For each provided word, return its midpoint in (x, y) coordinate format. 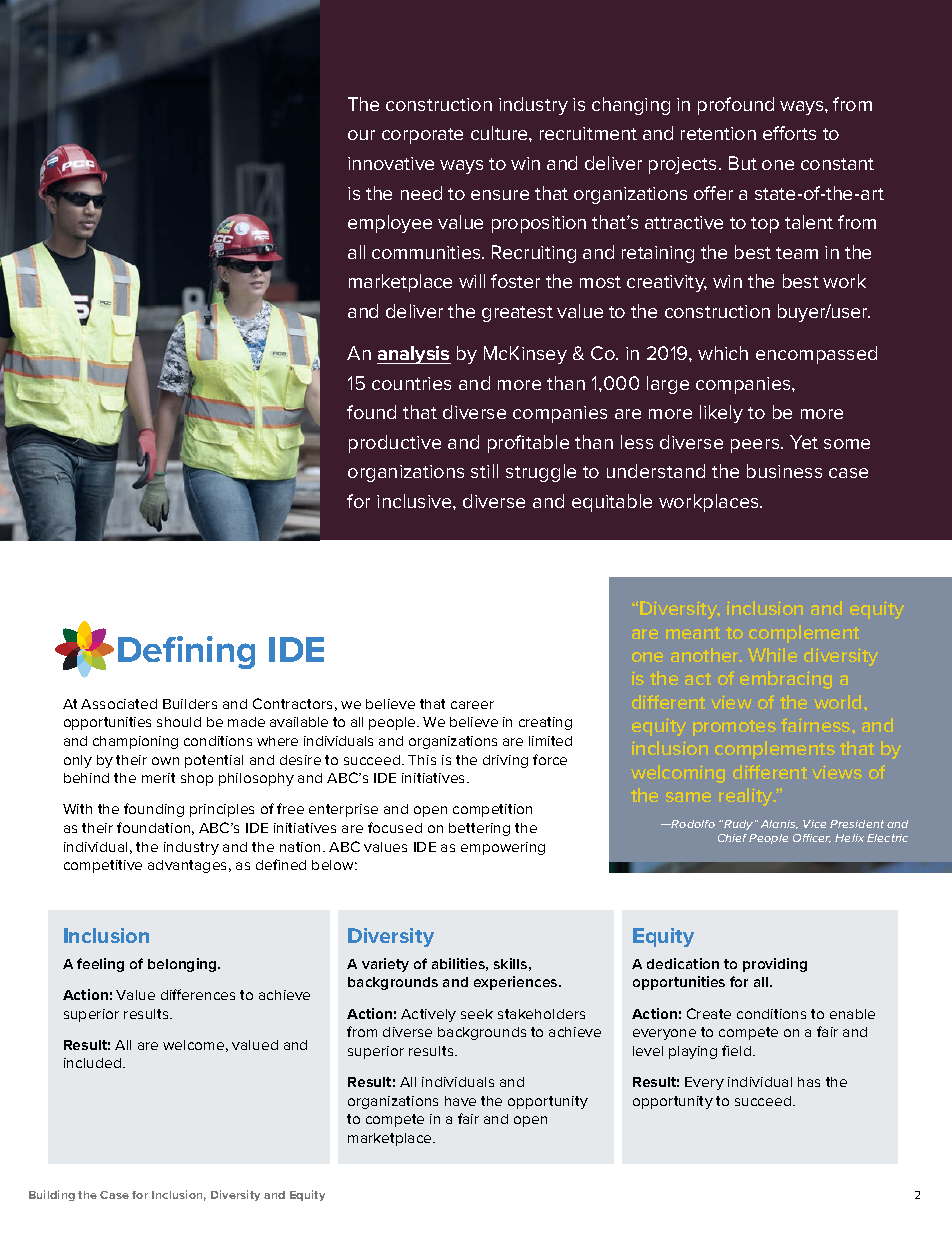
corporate (422, 136)
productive (395, 444)
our (361, 135)
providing (775, 965)
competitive (103, 866)
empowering (503, 848)
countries (411, 383)
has (809, 1082)
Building (52, 1195)
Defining (186, 652)
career (472, 705)
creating (545, 723)
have (460, 1101)
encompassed (816, 355)
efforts (789, 133)
